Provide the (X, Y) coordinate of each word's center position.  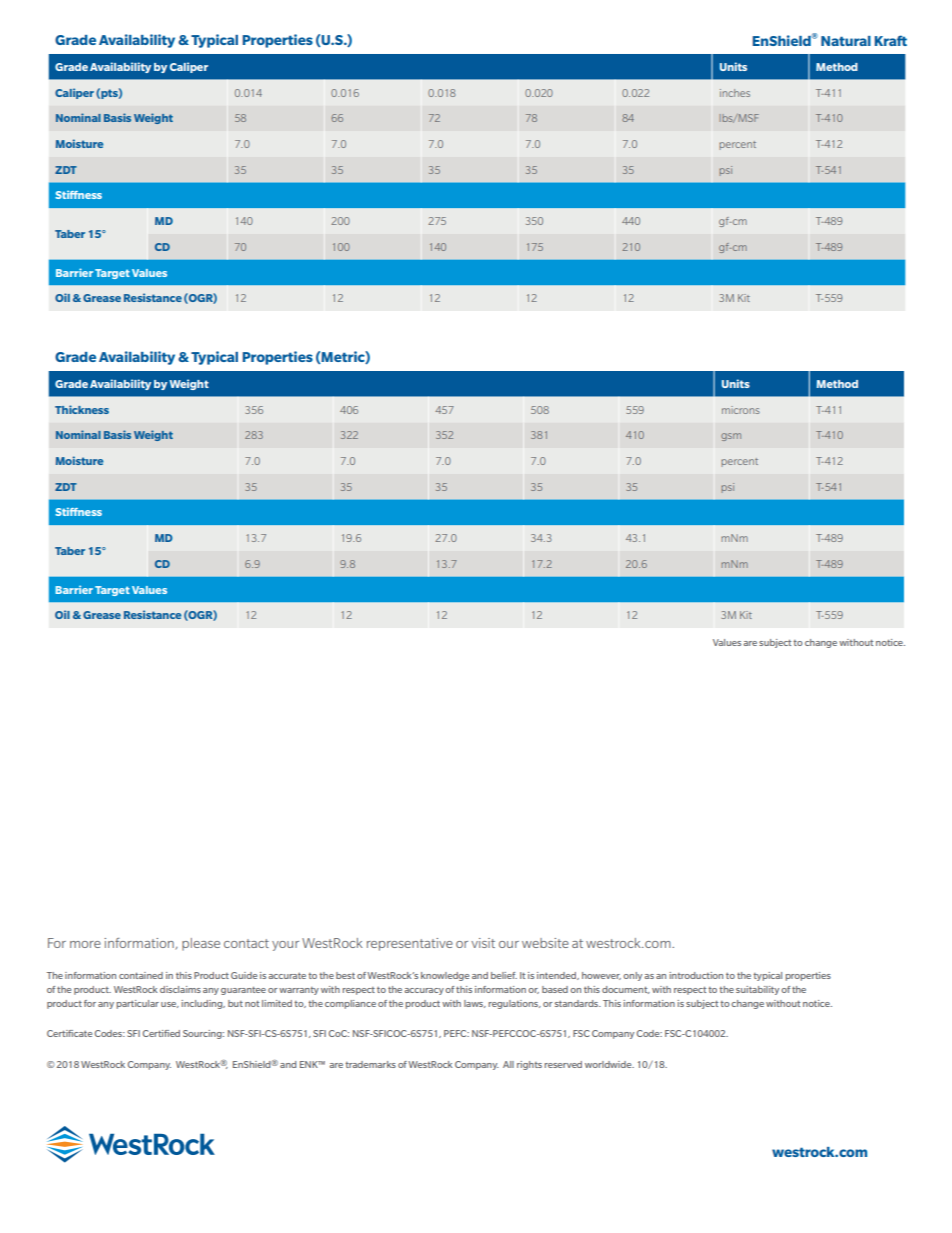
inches (735, 93)
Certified (161, 1033)
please (201, 944)
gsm (731, 437)
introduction (696, 975)
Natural (846, 41)
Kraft (891, 40)
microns (741, 410)
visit (483, 943)
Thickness (82, 409)
